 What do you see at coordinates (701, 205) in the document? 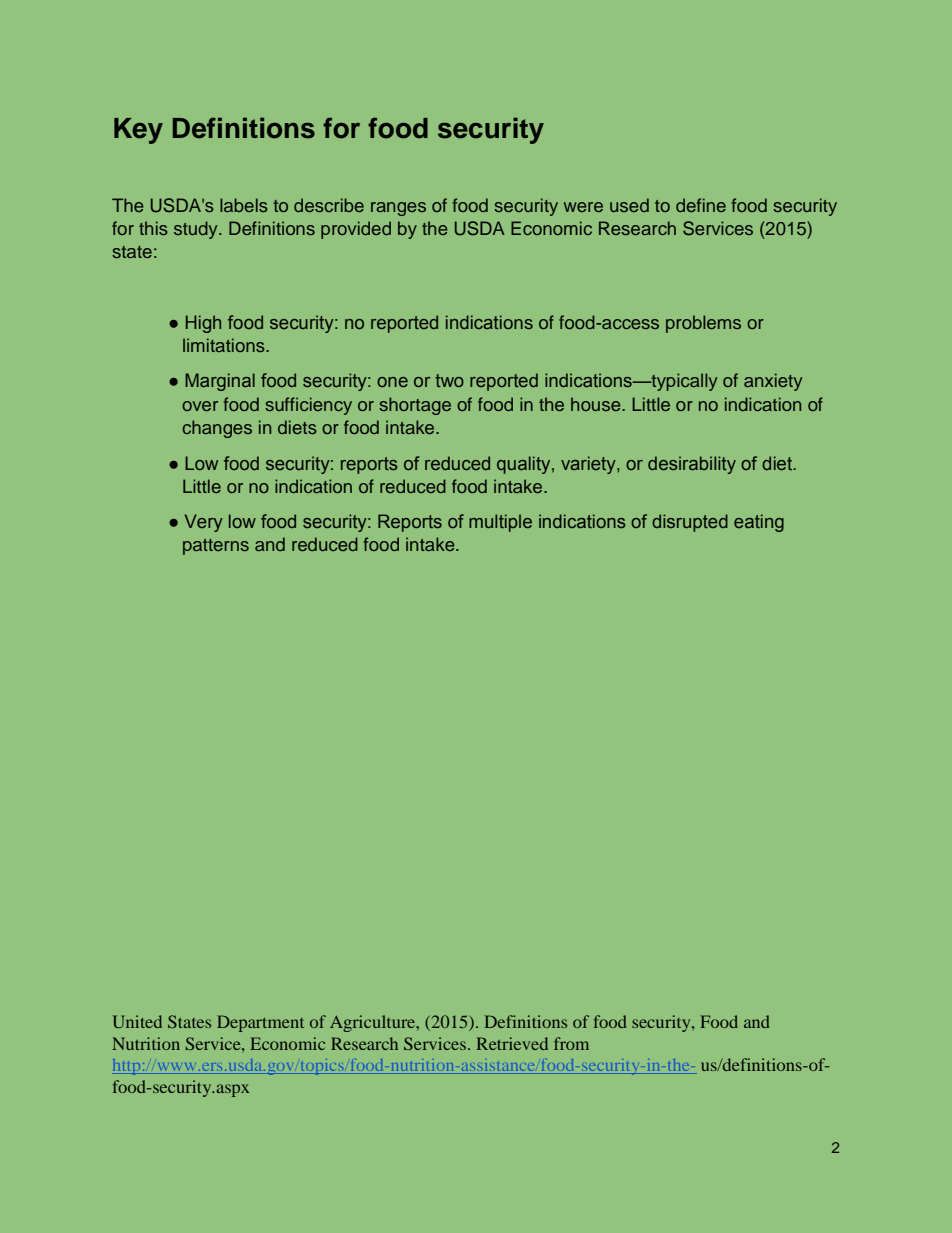
I see `define` at bounding box center [701, 205].
